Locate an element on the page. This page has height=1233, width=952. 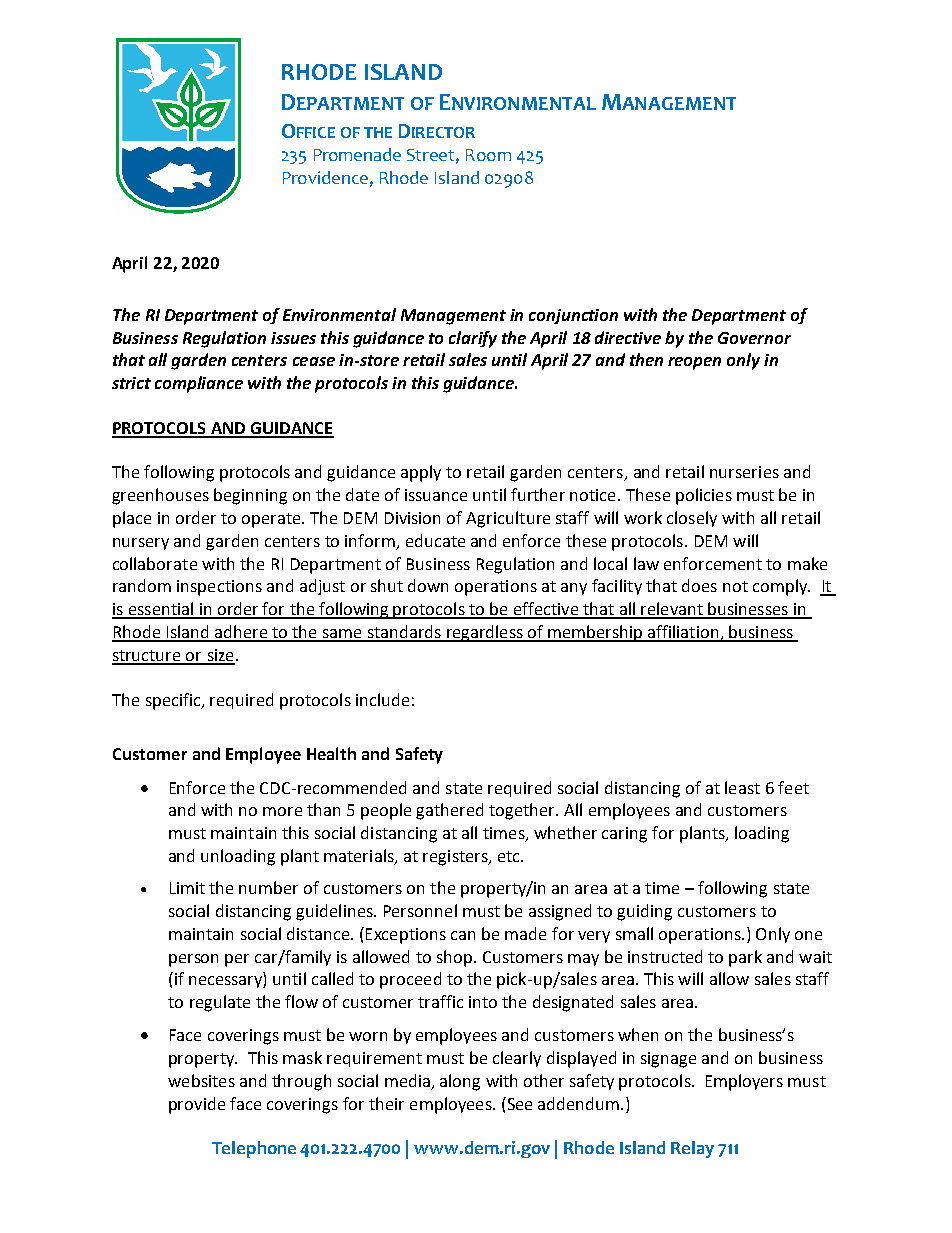
See is located at coordinates (518, 1103).
